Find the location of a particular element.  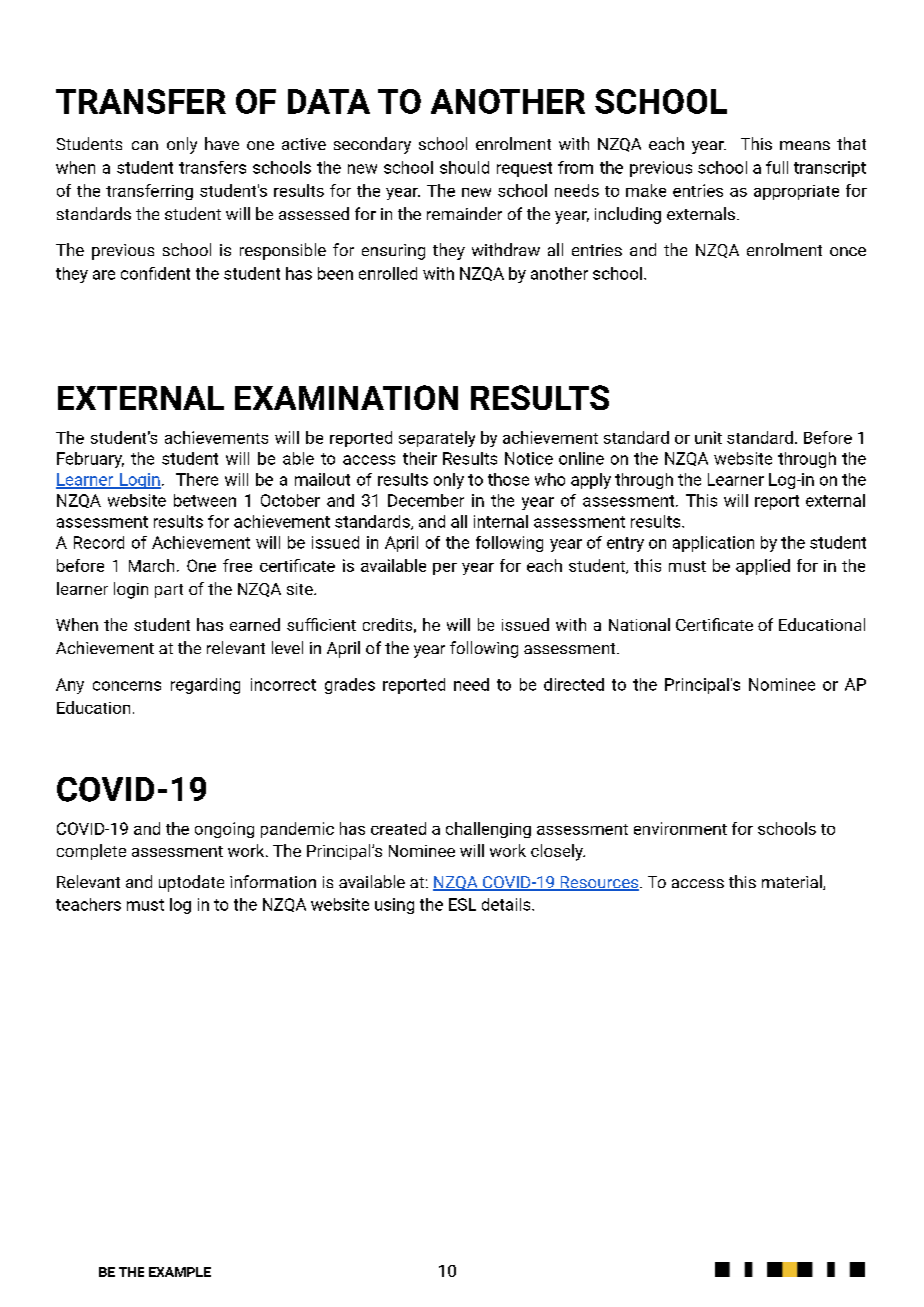

can is located at coordinates (145, 145).
